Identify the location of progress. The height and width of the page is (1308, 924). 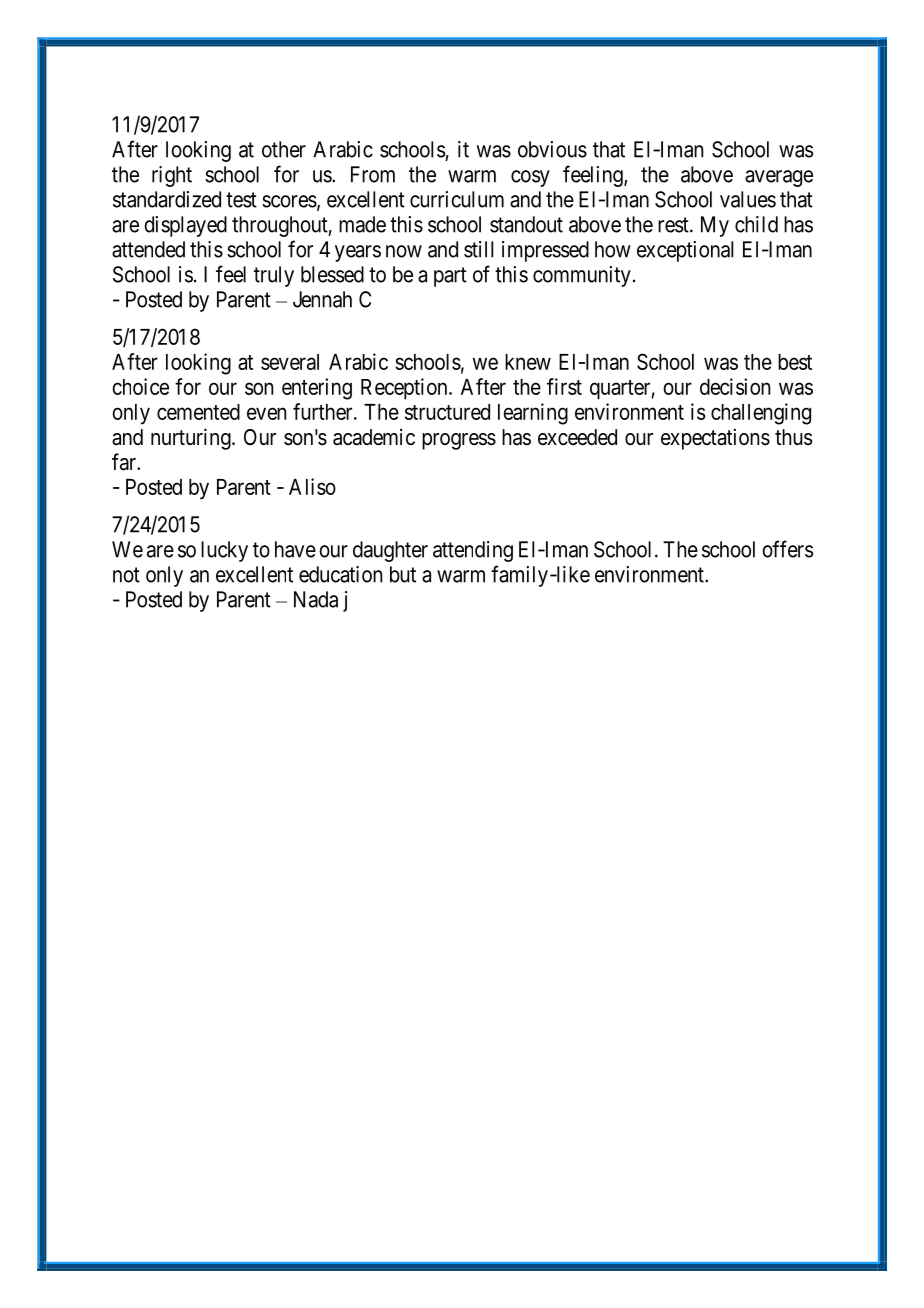
(459, 441).
